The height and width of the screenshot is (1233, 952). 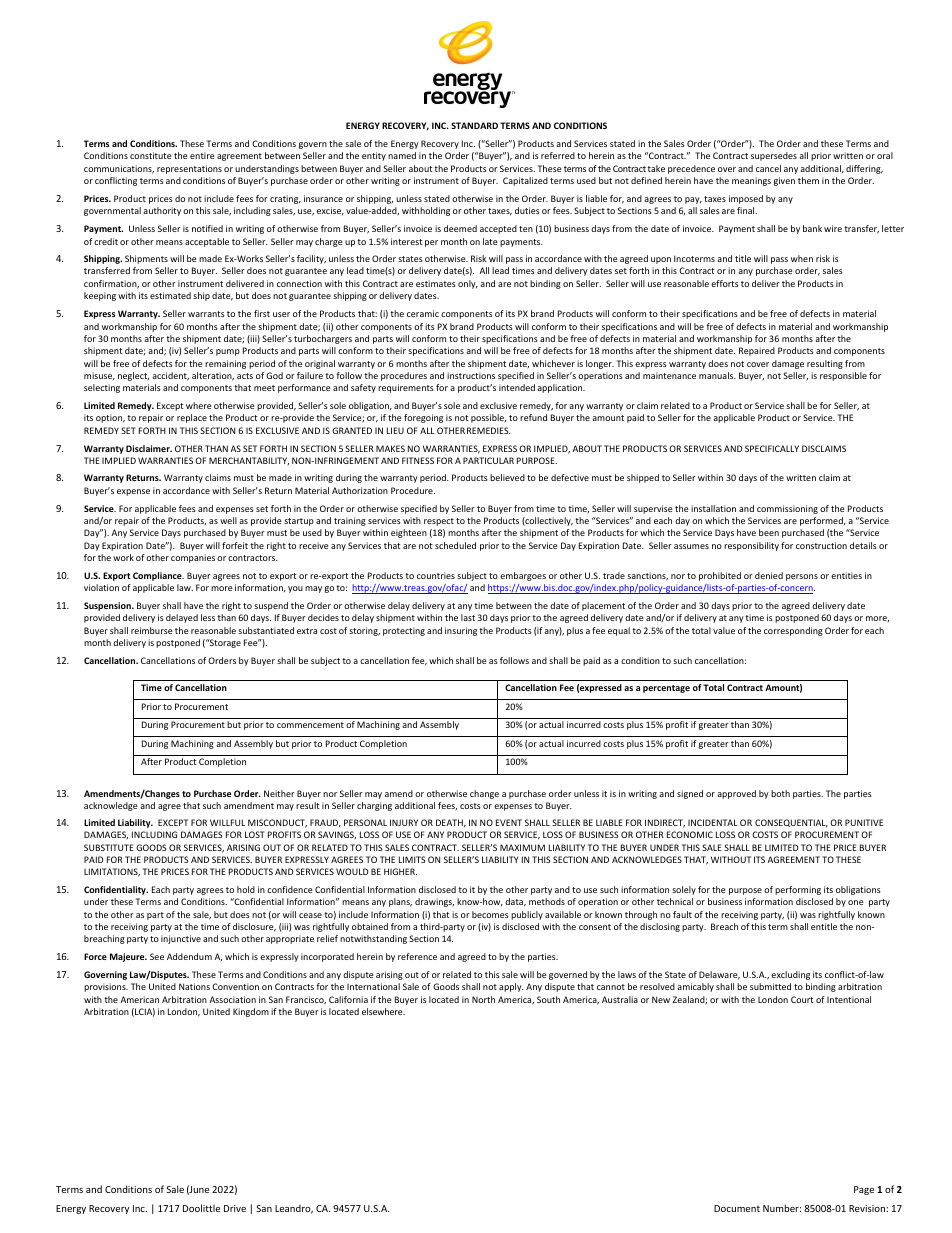 I want to click on entire, so click(x=202, y=155).
